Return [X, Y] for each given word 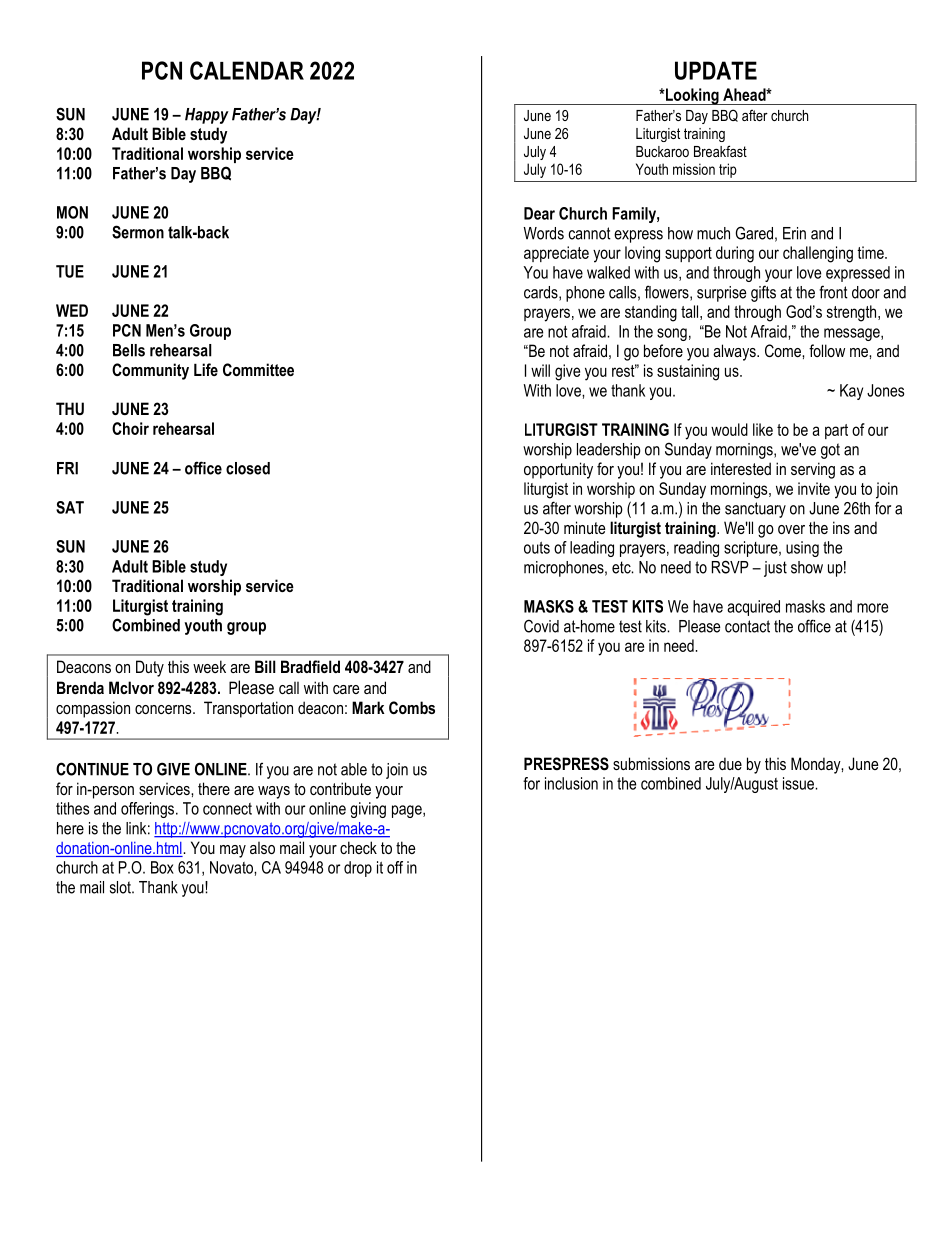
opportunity [558, 470]
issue [799, 783]
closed [248, 468]
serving [813, 470]
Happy [207, 116]
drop [358, 869]
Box [162, 867]
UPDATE [716, 70]
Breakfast [720, 151]
